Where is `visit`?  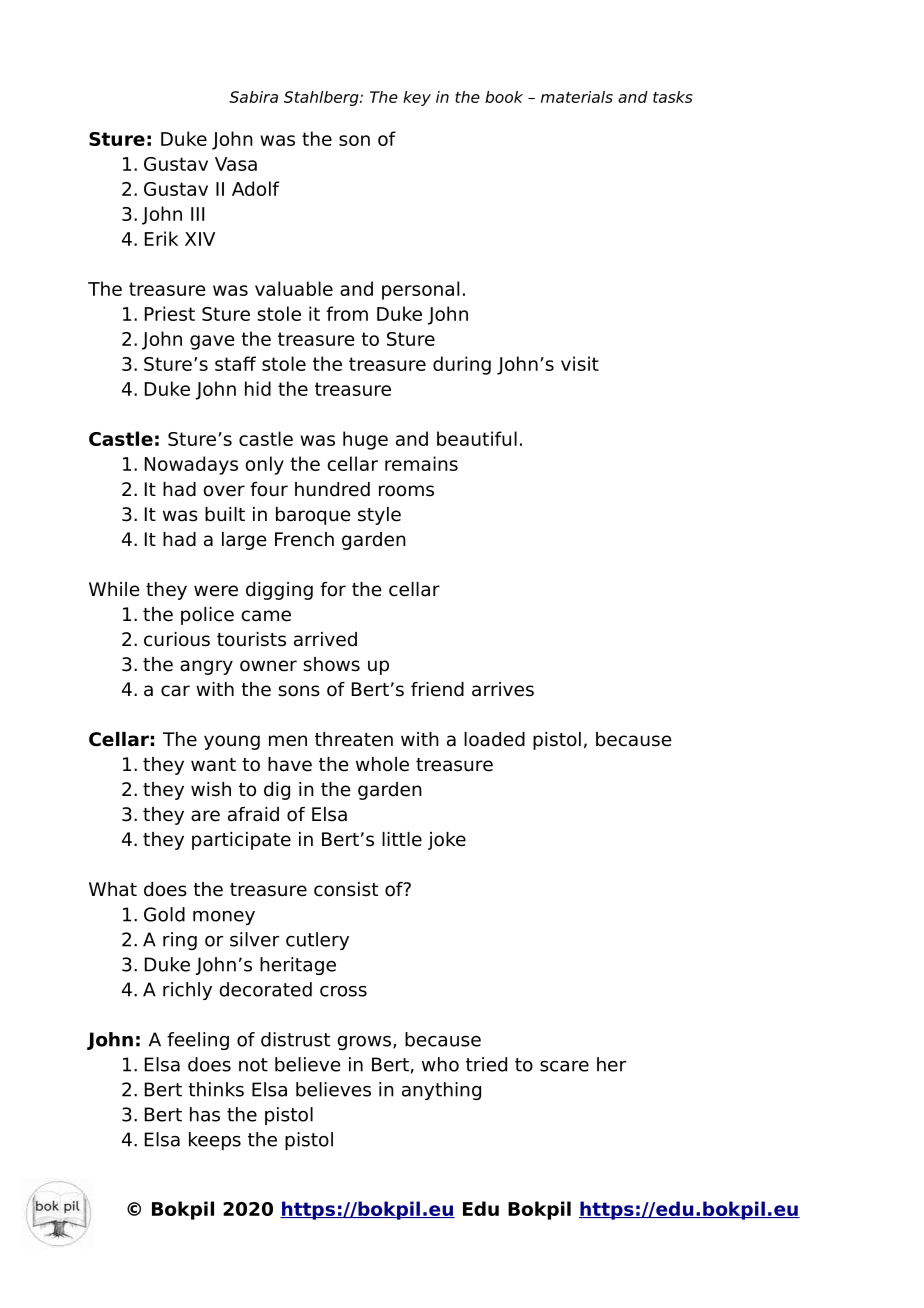
visit is located at coordinates (580, 363).
